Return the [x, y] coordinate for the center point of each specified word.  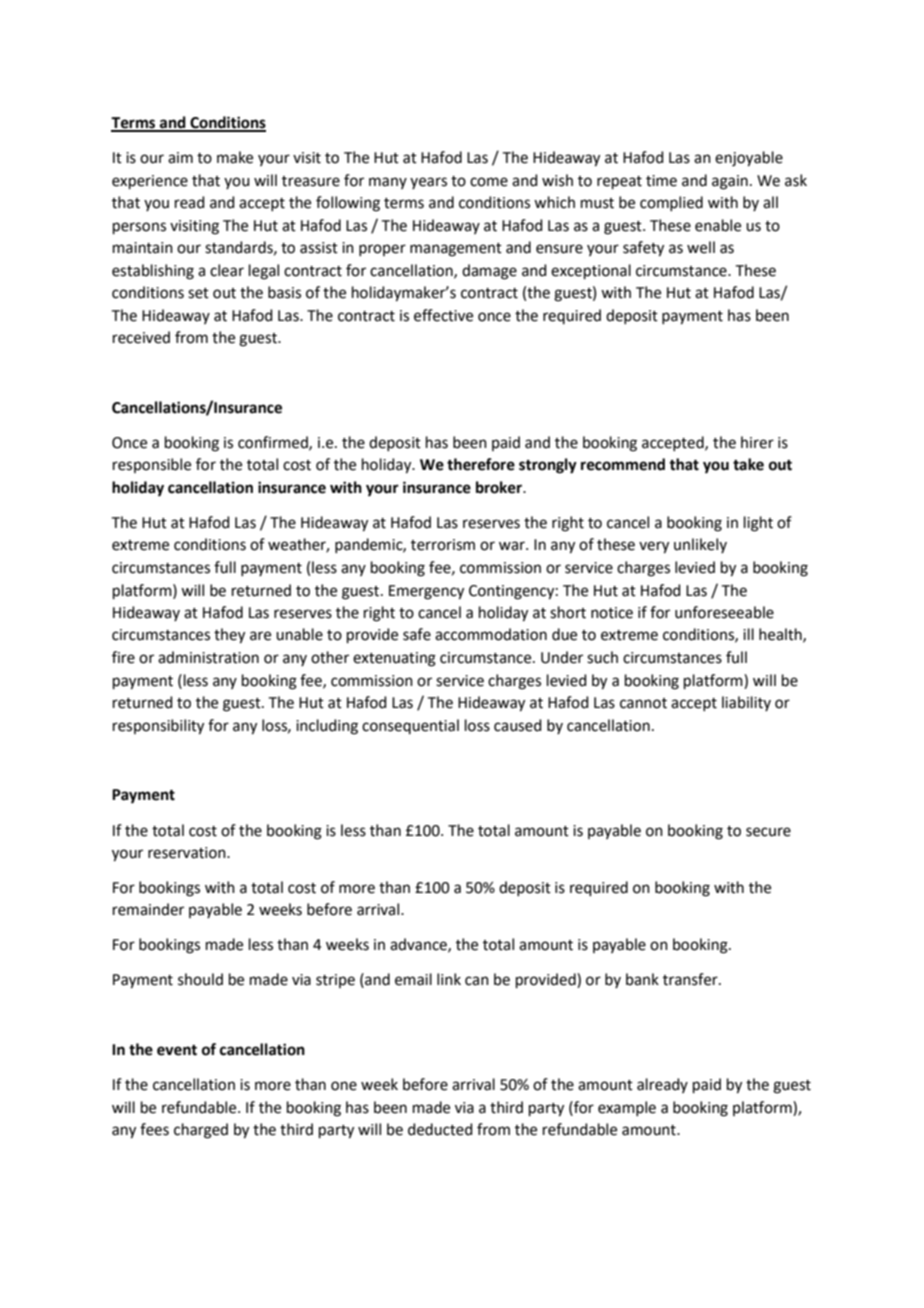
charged [201, 1131]
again [730, 182]
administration [208, 657]
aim [180, 158]
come [489, 182]
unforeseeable [724, 612]
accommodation [491, 634]
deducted [440, 1129]
